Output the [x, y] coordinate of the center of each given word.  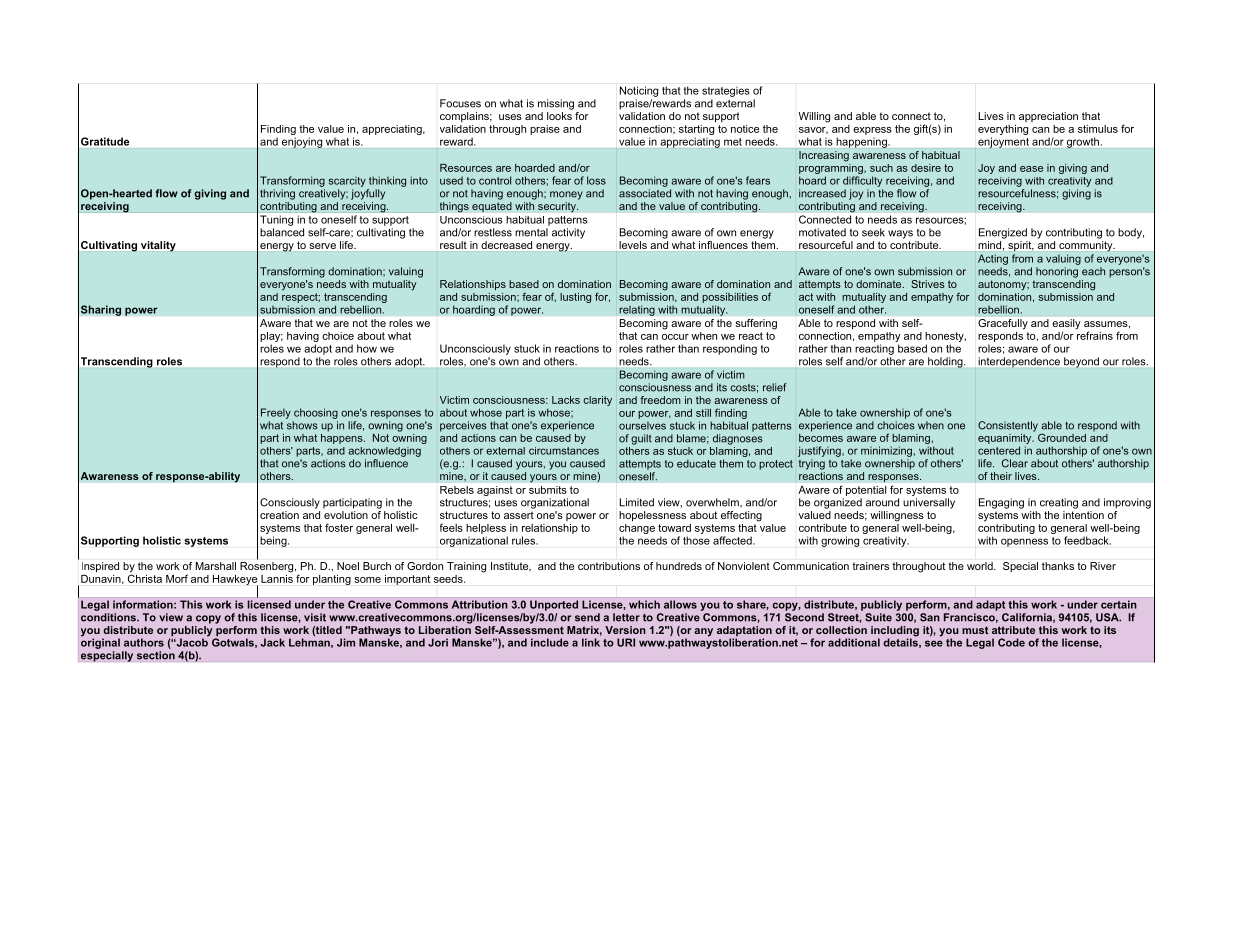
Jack [272, 642]
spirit [1020, 246]
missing [556, 104]
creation [279, 515]
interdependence [1019, 362]
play [271, 338]
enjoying [302, 143]
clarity [597, 401]
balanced [282, 232]
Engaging [1001, 503]
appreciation [1048, 117]
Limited [637, 502]
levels [633, 245]
